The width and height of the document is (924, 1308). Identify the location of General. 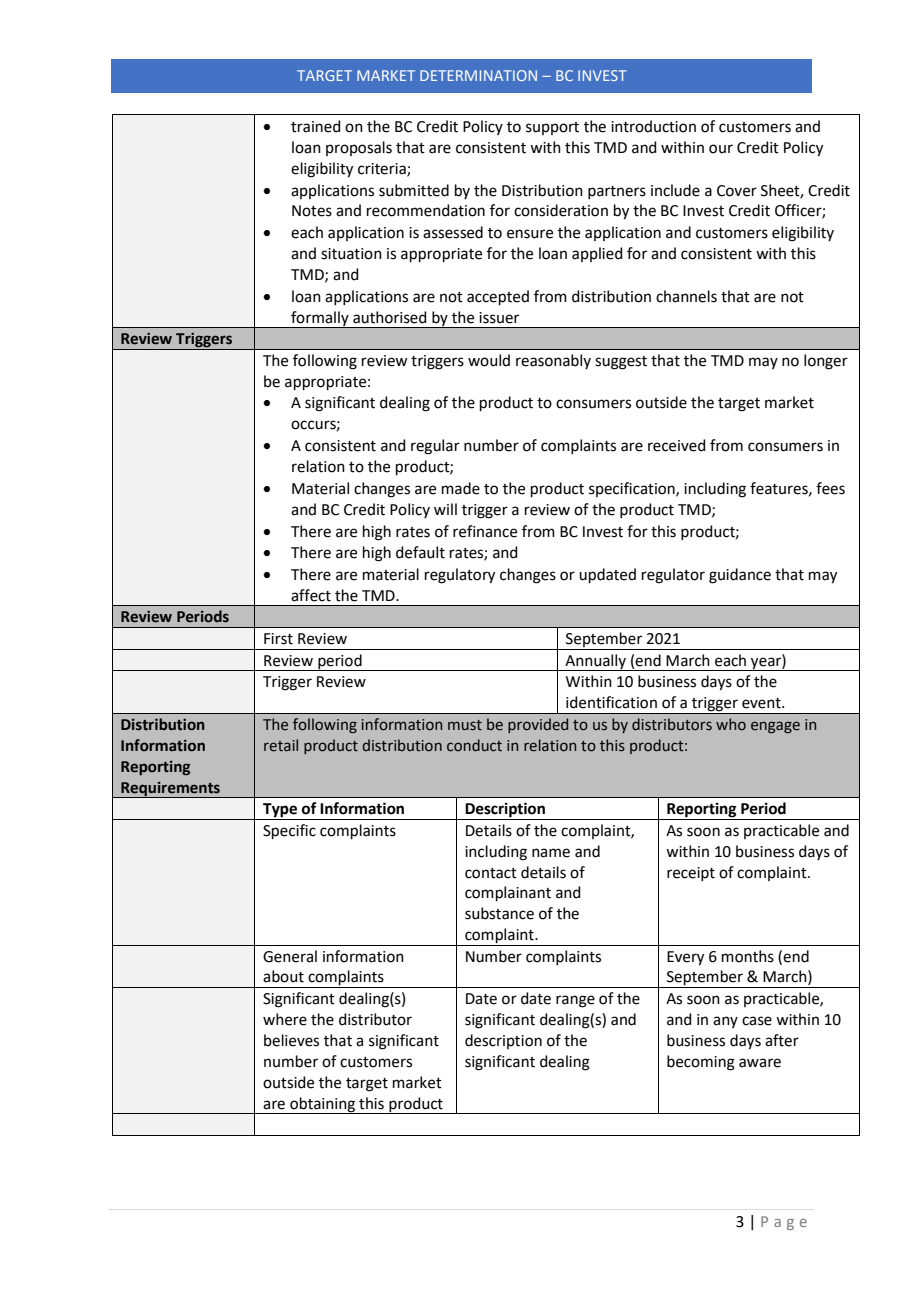
(290, 956).
